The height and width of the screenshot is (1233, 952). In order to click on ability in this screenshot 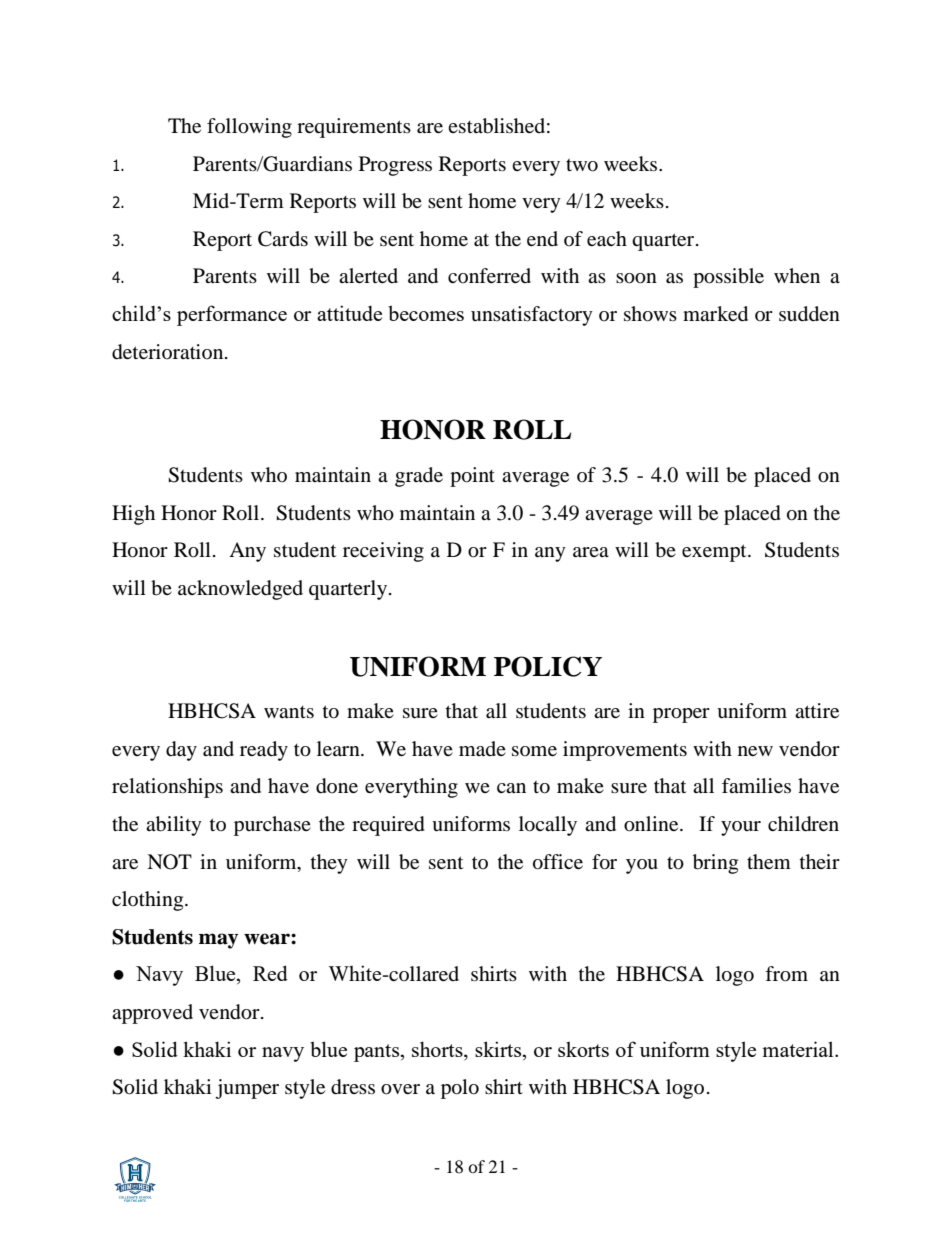, I will do `click(174, 826)`.
